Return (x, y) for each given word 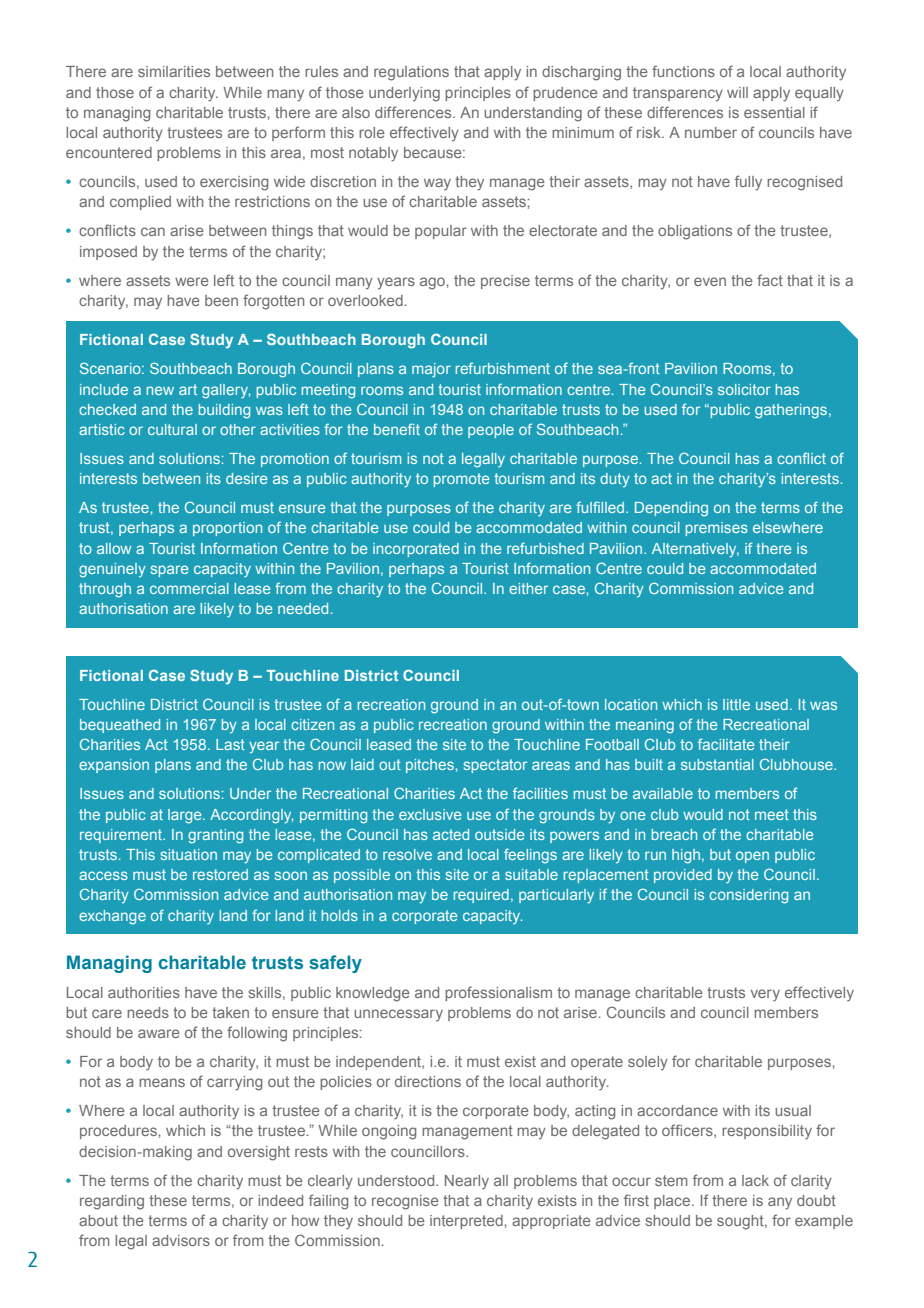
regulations (411, 73)
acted (451, 834)
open (752, 857)
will (737, 92)
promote (461, 480)
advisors (181, 1240)
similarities (174, 71)
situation (189, 854)
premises (717, 529)
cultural (172, 429)
